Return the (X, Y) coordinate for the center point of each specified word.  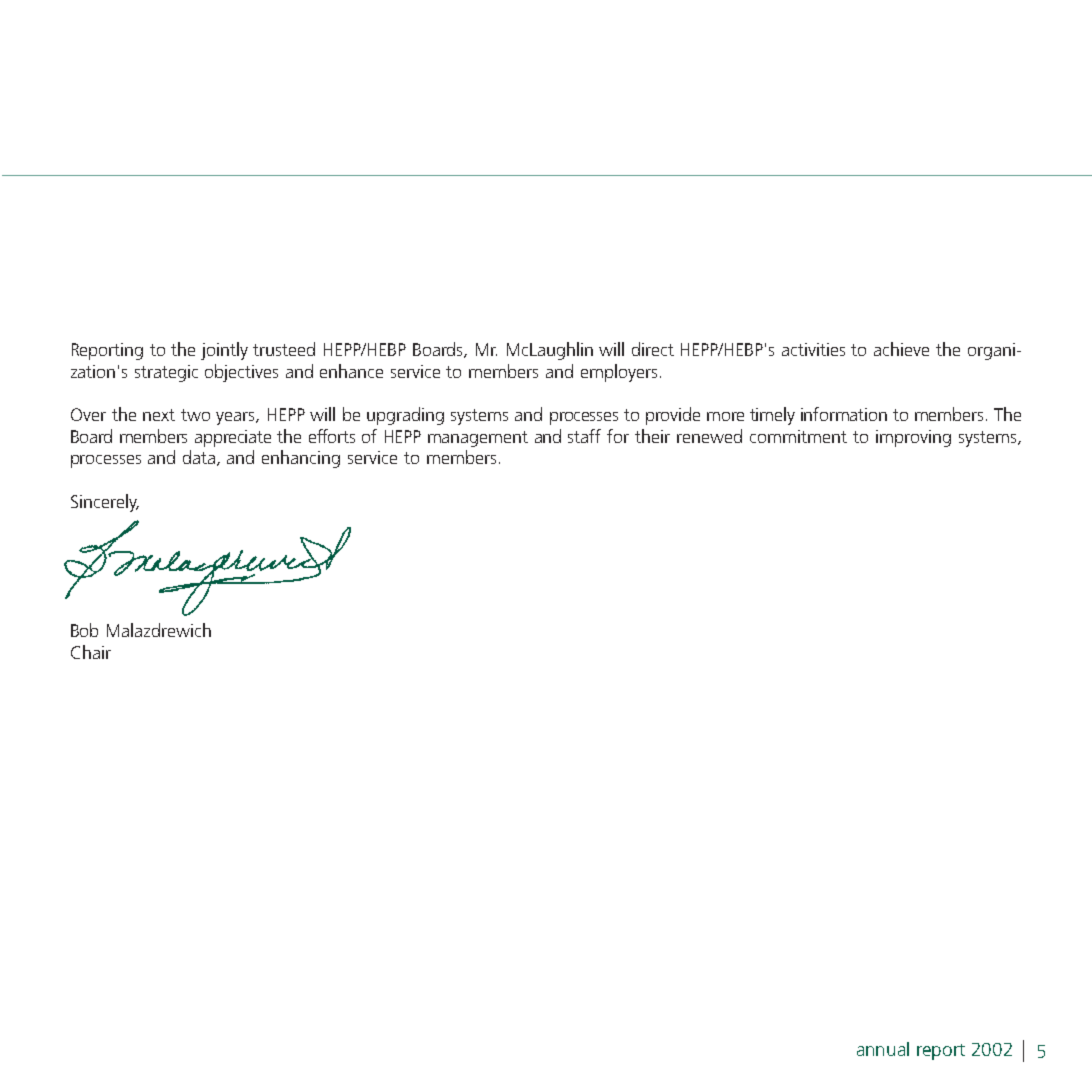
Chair (91, 652)
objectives (241, 373)
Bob (84, 630)
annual (883, 1049)
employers (619, 373)
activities (813, 349)
